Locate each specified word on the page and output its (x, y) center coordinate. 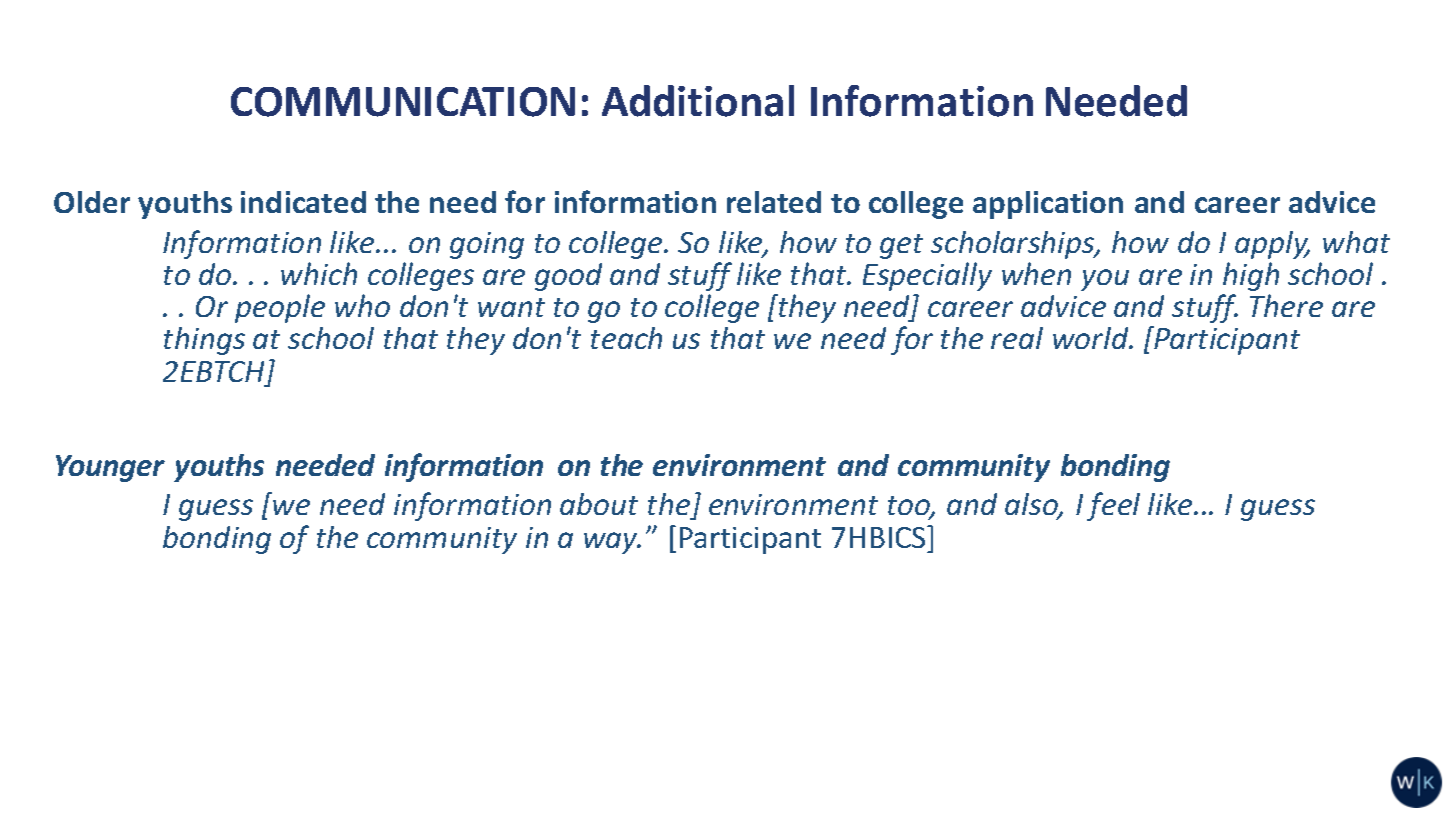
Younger (110, 468)
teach (626, 338)
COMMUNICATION (403, 102)
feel (1113, 506)
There (1286, 305)
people (280, 308)
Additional (698, 101)
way (612, 543)
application (1048, 205)
